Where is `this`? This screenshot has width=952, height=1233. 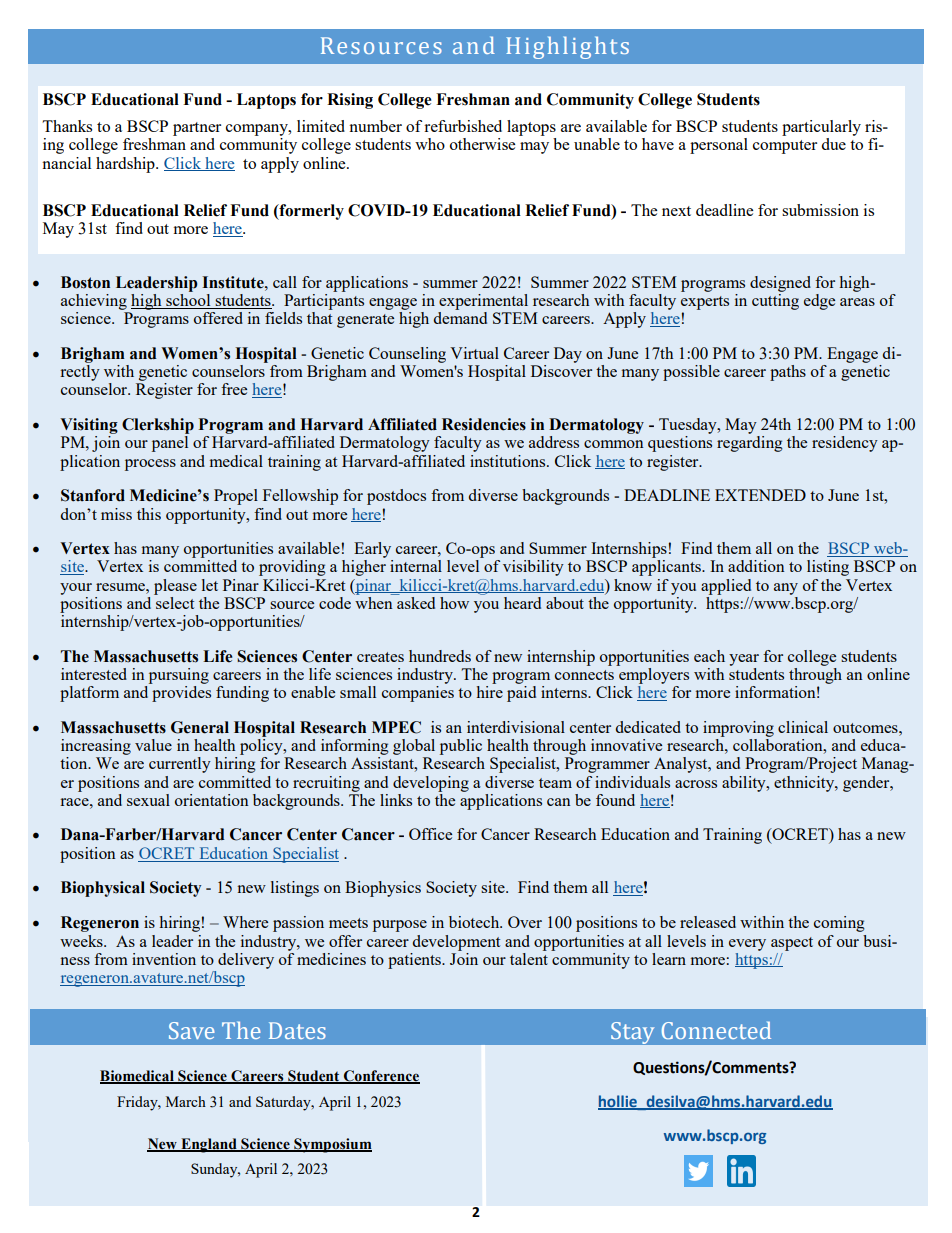 this is located at coordinates (149, 514).
